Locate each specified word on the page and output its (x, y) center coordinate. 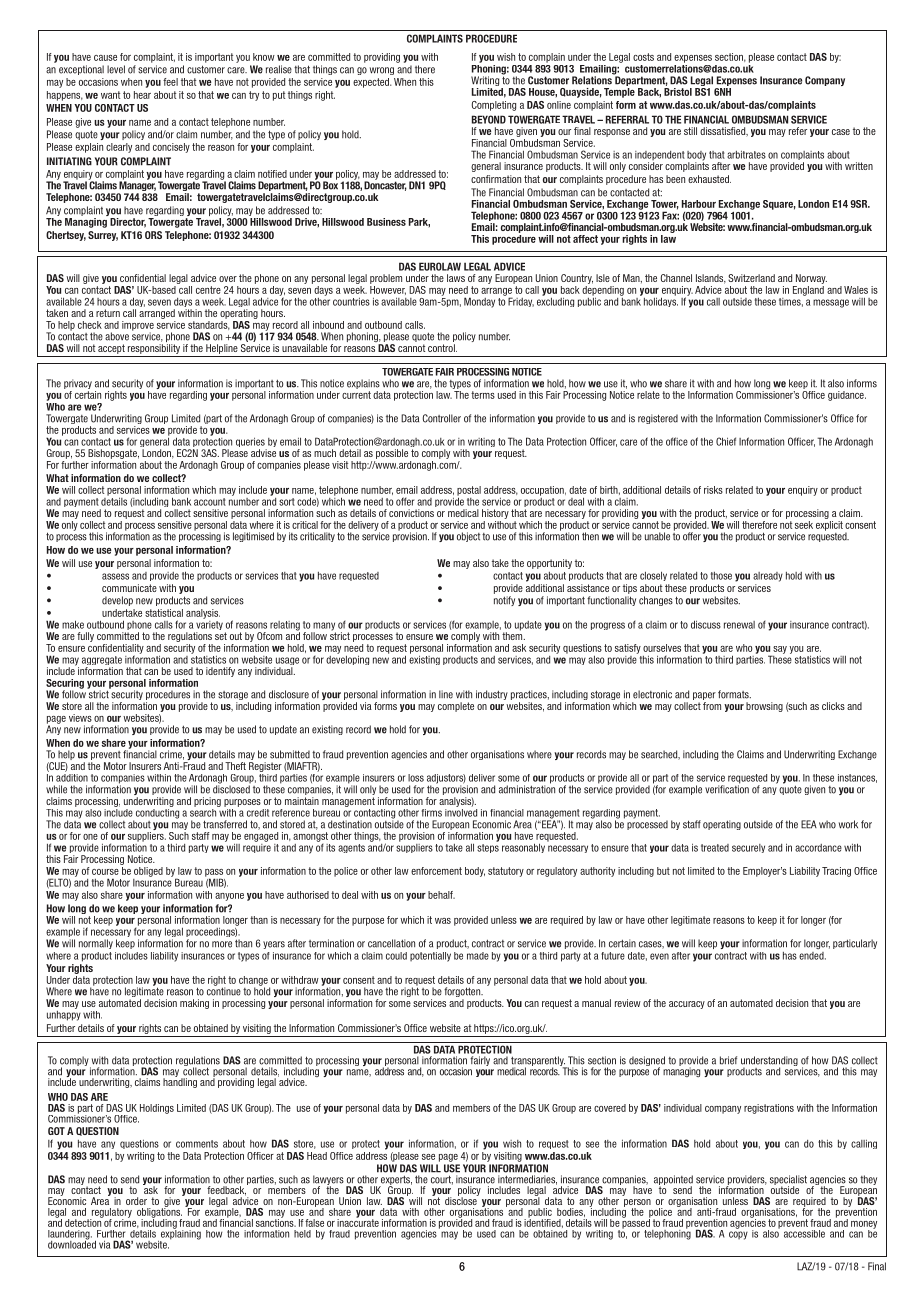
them (513, 635)
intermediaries (527, 1180)
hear (142, 95)
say (779, 651)
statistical (164, 613)
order (136, 1201)
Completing (494, 106)
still (690, 131)
